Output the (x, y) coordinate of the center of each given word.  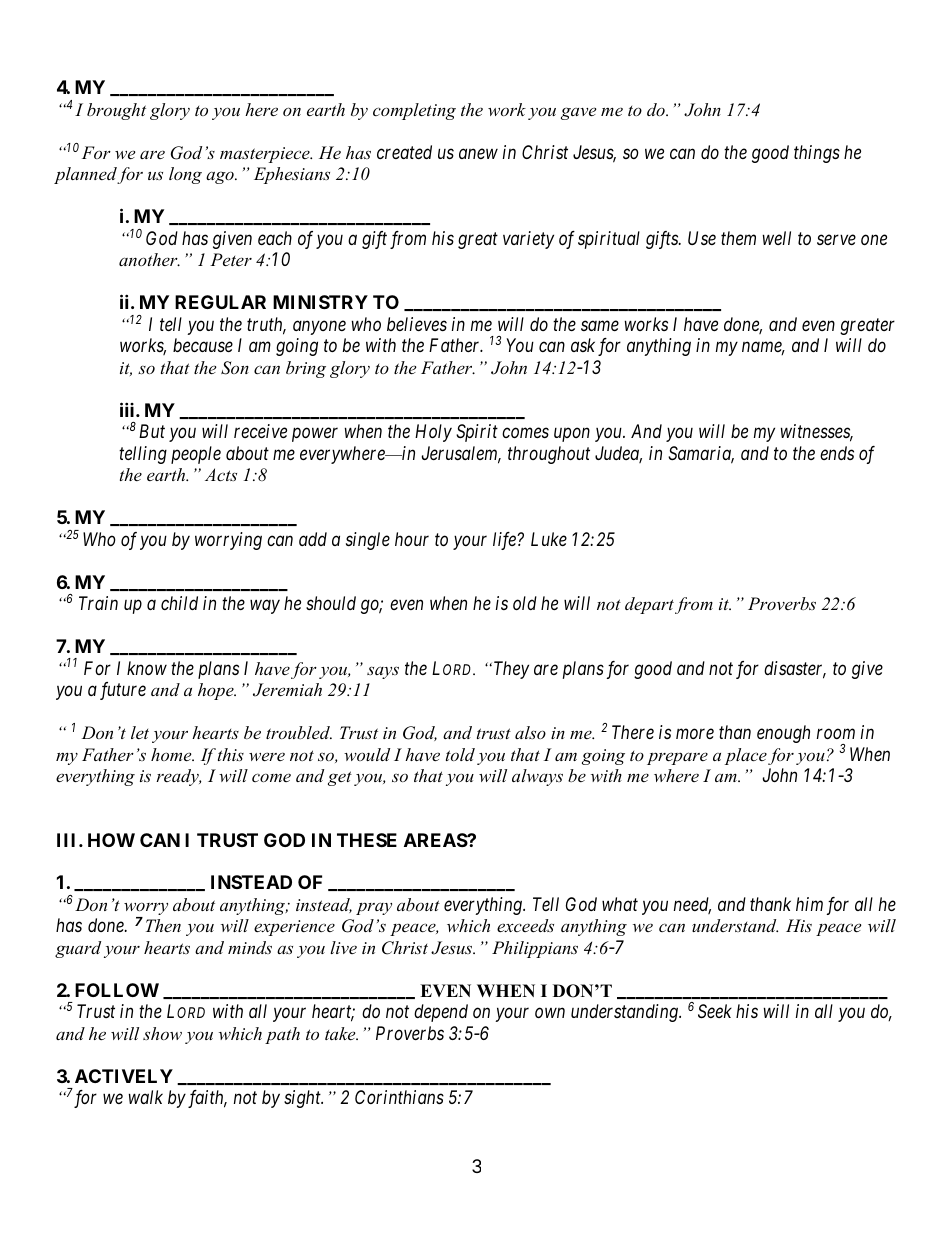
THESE (367, 840)
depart (649, 605)
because (203, 345)
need (692, 905)
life (505, 541)
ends (837, 453)
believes (417, 324)
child (179, 603)
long (185, 175)
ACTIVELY (124, 1076)
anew (478, 154)
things (817, 154)
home (172, 754)
